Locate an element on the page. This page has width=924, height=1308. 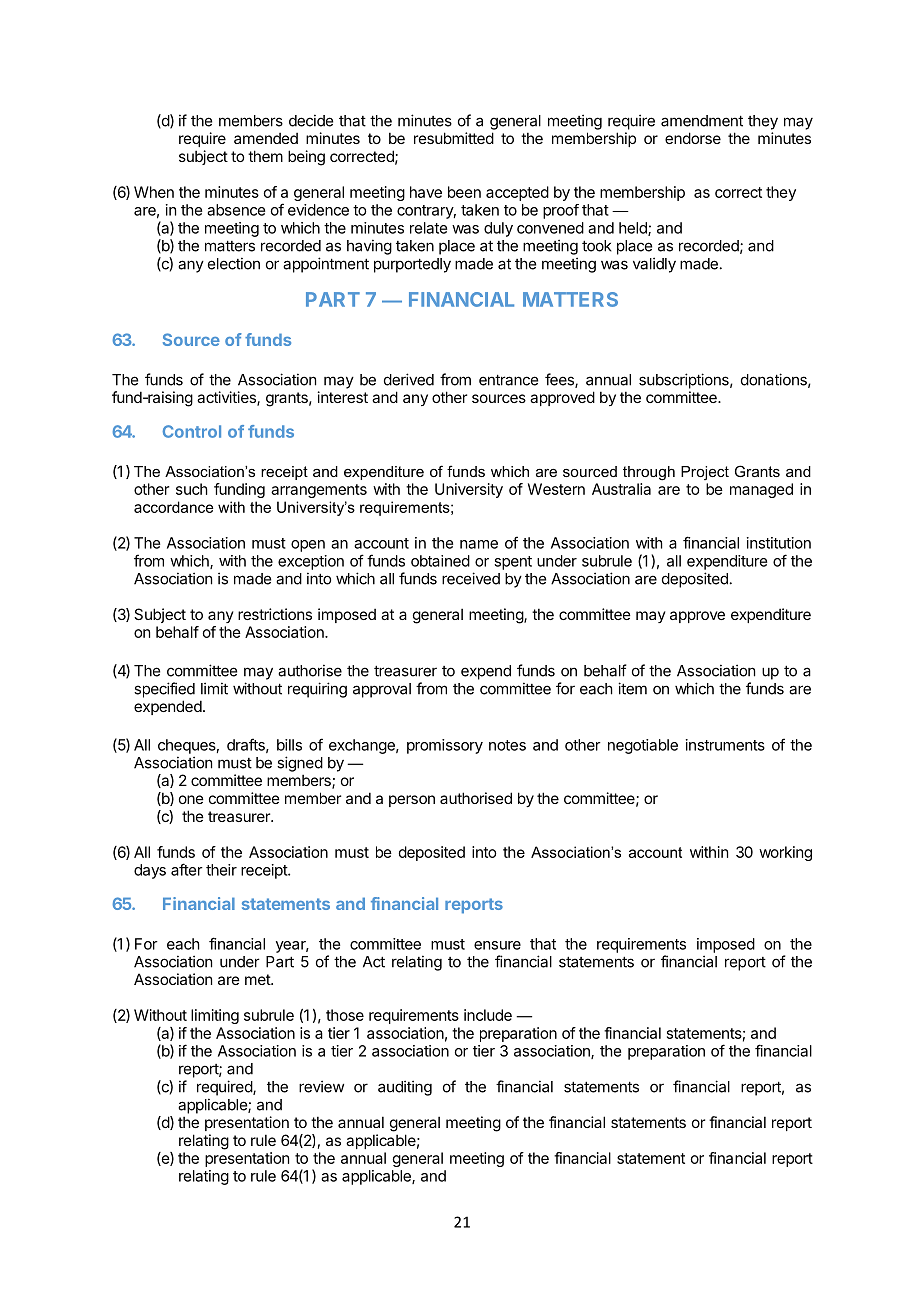
received is located at coordinates (471, 578).
